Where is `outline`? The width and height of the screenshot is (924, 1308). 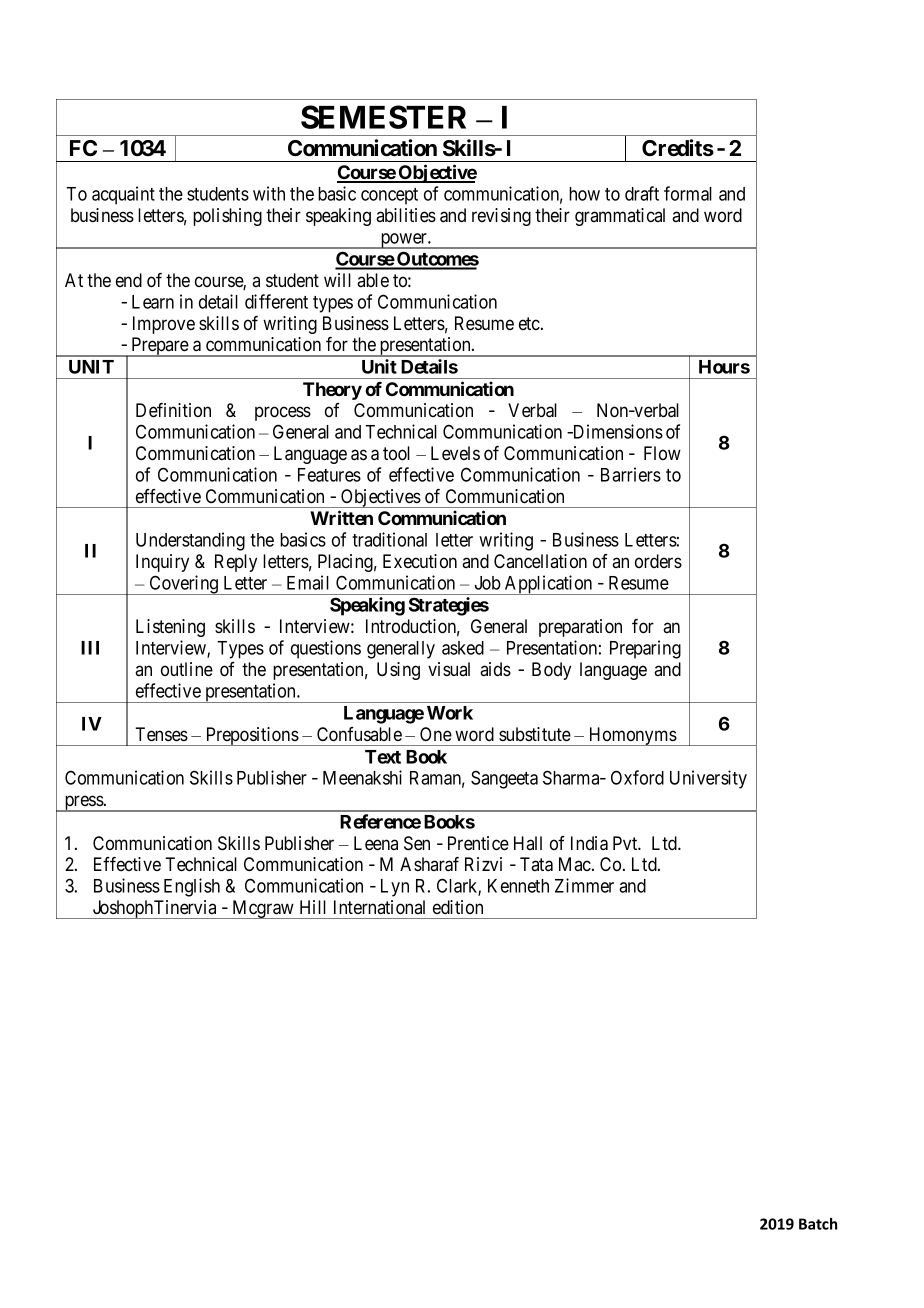 outline is located at coordinates (187, 669).
